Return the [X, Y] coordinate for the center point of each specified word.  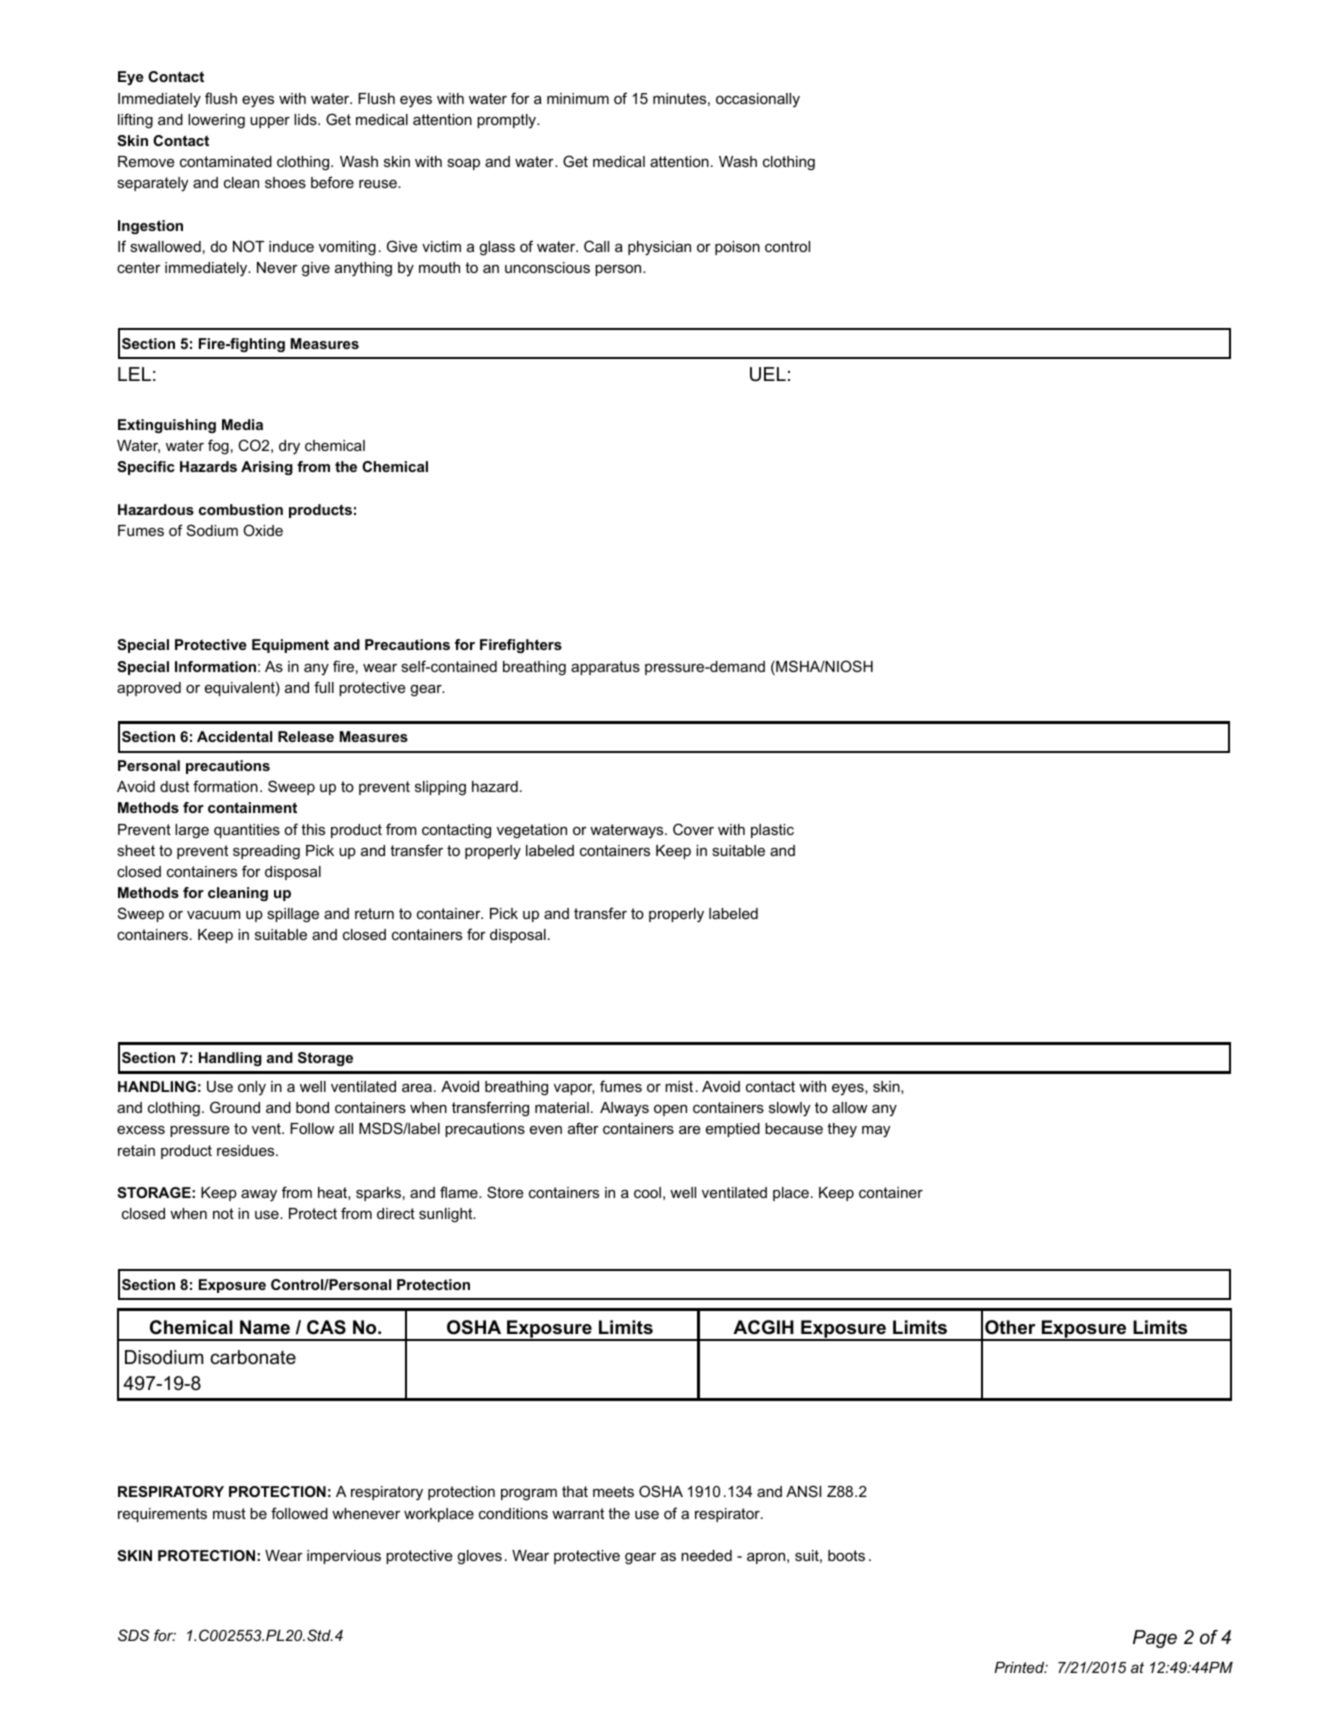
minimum [578, 98]
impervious [344, 1557]
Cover [693, 829]
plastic [772, 831]
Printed [1020, 1667]
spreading [266, 852]
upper [270, 122]
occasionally [758, 100]
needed [706, 1555]
